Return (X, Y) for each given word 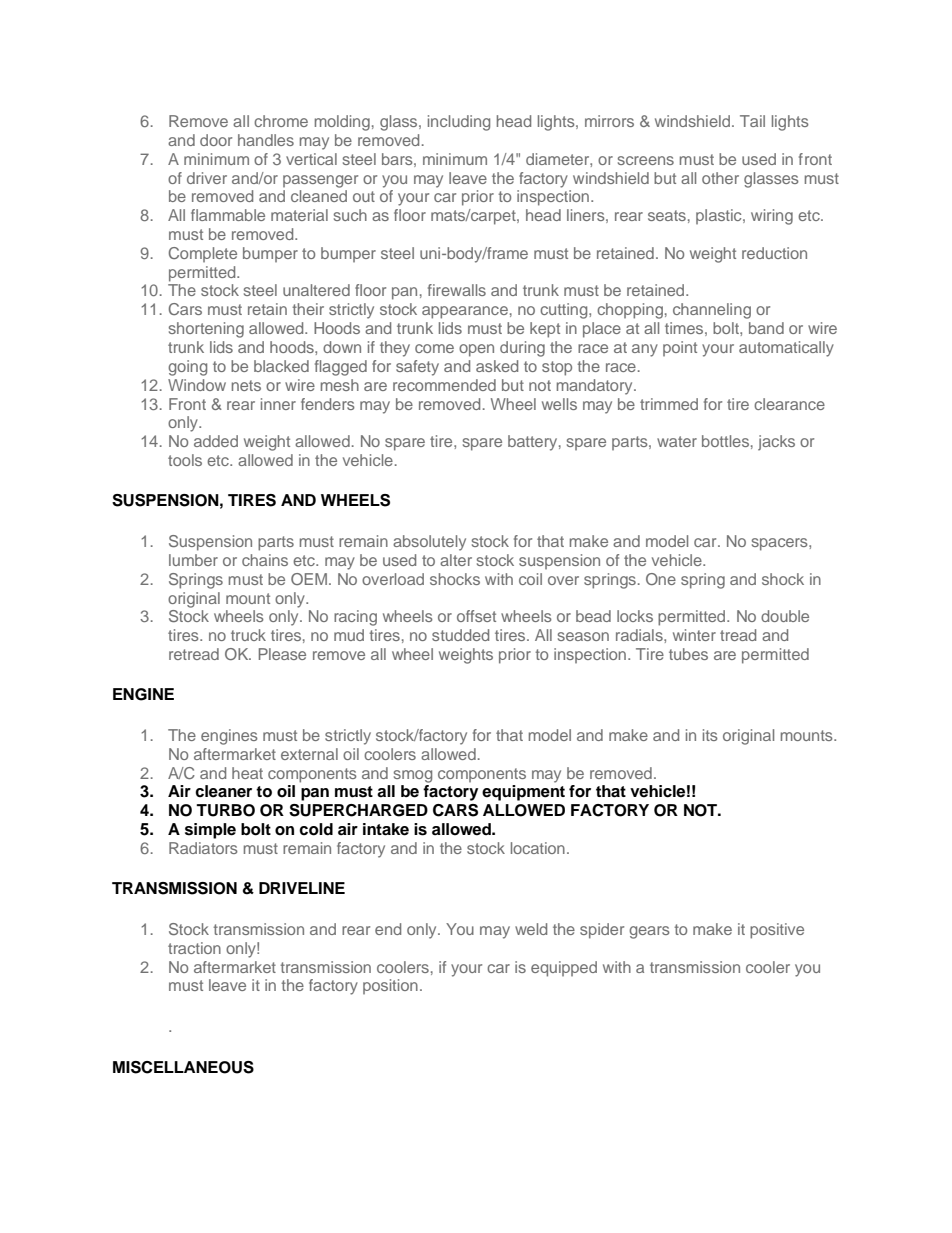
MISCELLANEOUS (183, 1067)
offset (476, 616)
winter (694, 635)
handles (266, 140)
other (720, 178)
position (390, 986)
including (459, 123)
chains (265, 560)
